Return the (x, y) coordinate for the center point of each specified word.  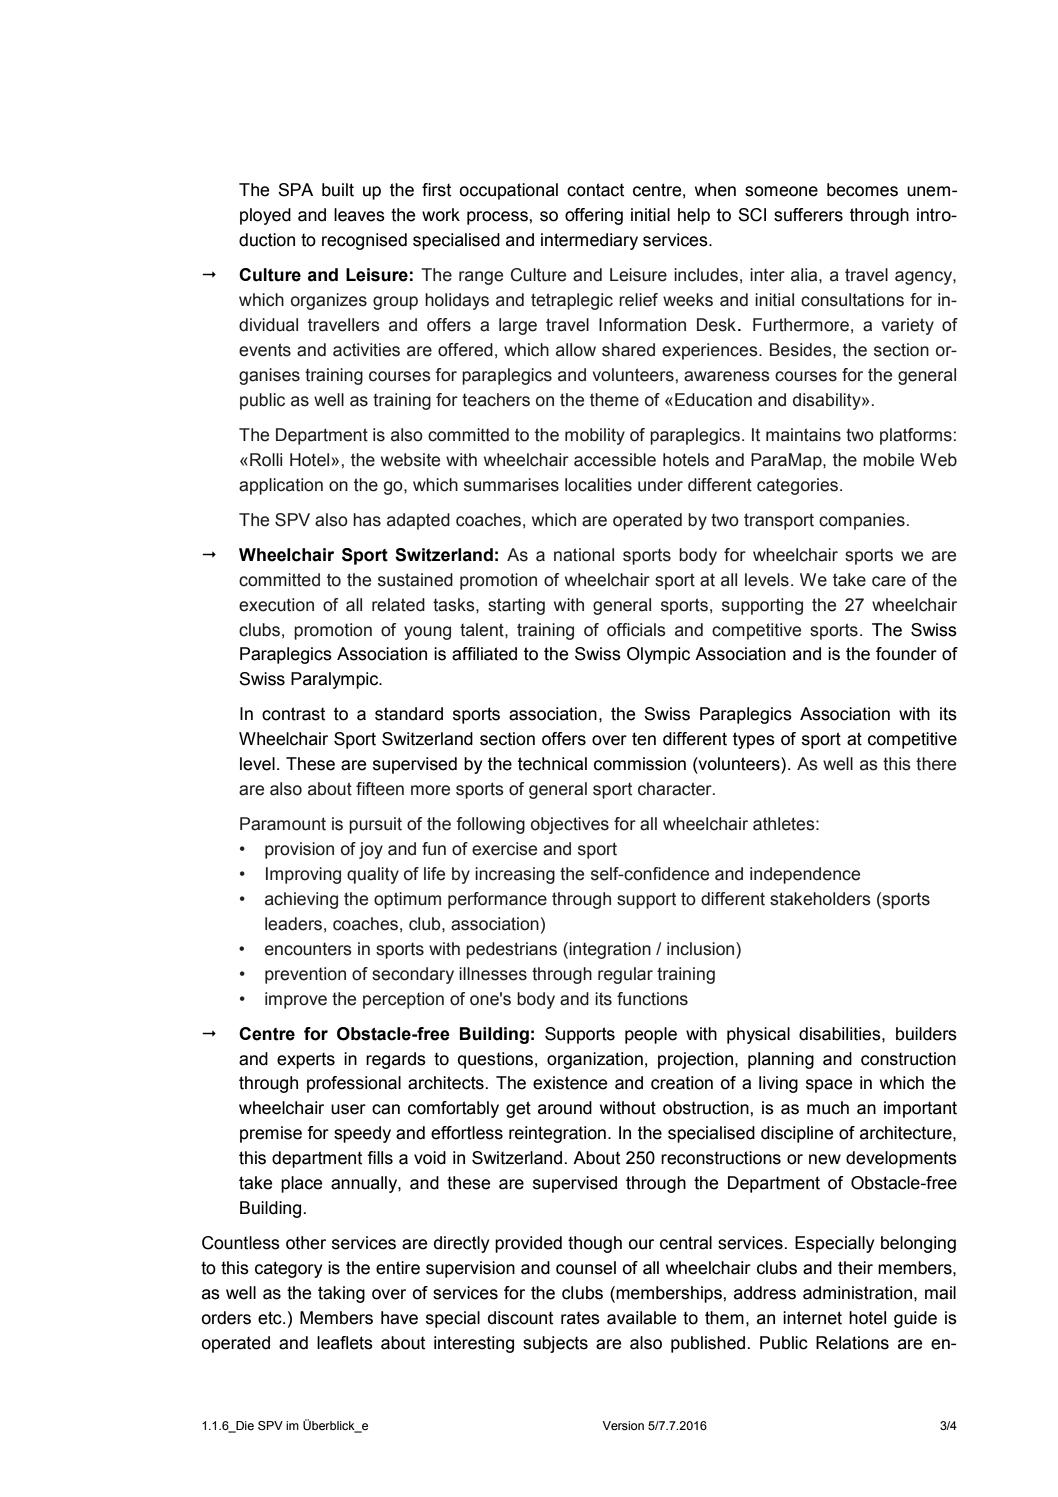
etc (271, 1318)
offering (594, 216)
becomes (862, 190)
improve (296, 1000)
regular (625, 975)
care (889, 581)
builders (926, 1034)
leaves (359, 215)
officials (636, 630)
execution (276, 605)
